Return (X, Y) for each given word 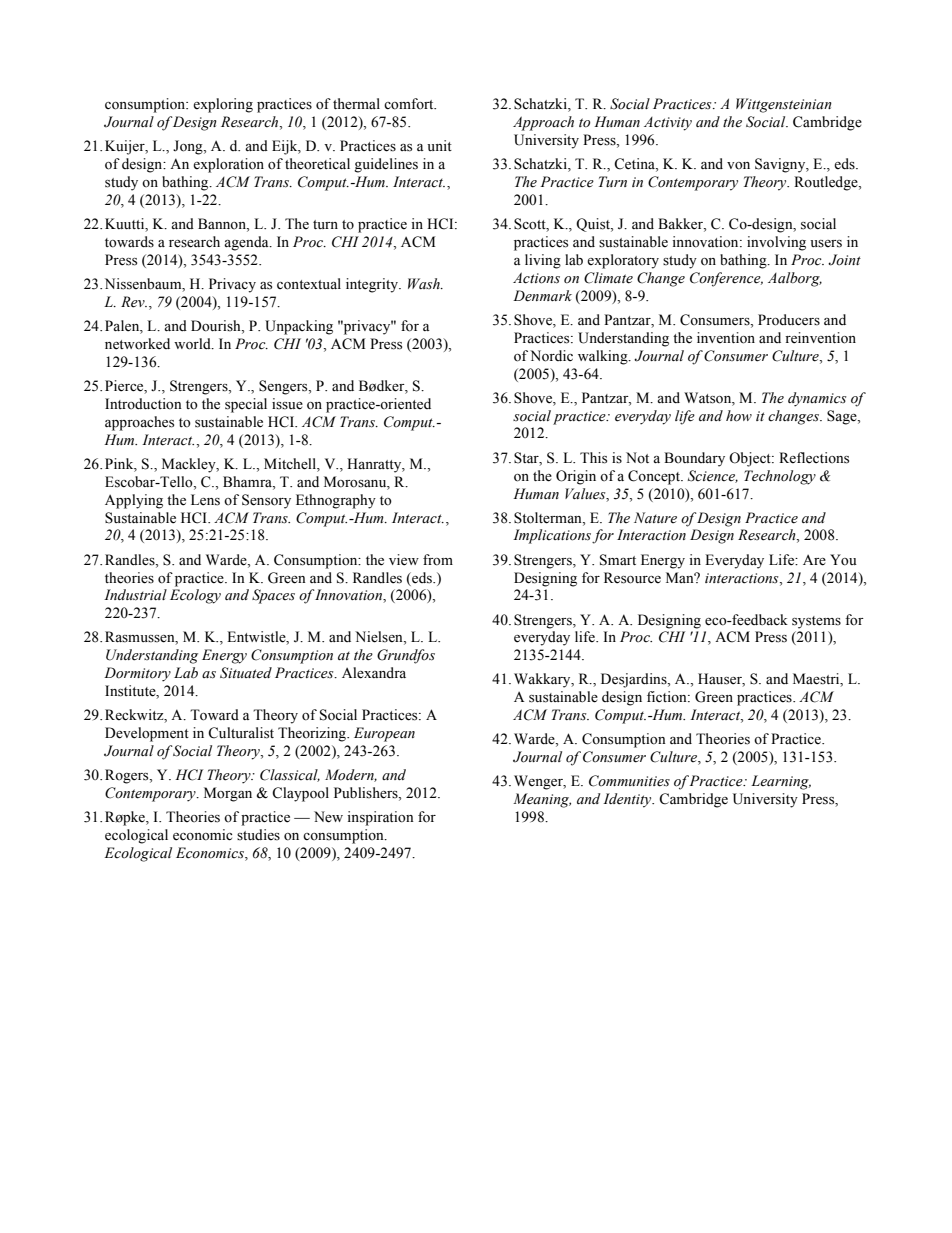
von (738, 166)
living (543, 261)
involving (776, 243)
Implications (552, 536)
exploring (223, 105)
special (246, 405)
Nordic (551, 356)
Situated (246, 673)
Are (814, 560)
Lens (205, 500)
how (739, 416)
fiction (668, 696)
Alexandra (374, 673)
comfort (410, 104)
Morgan (228, 794)
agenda (247, 243)
